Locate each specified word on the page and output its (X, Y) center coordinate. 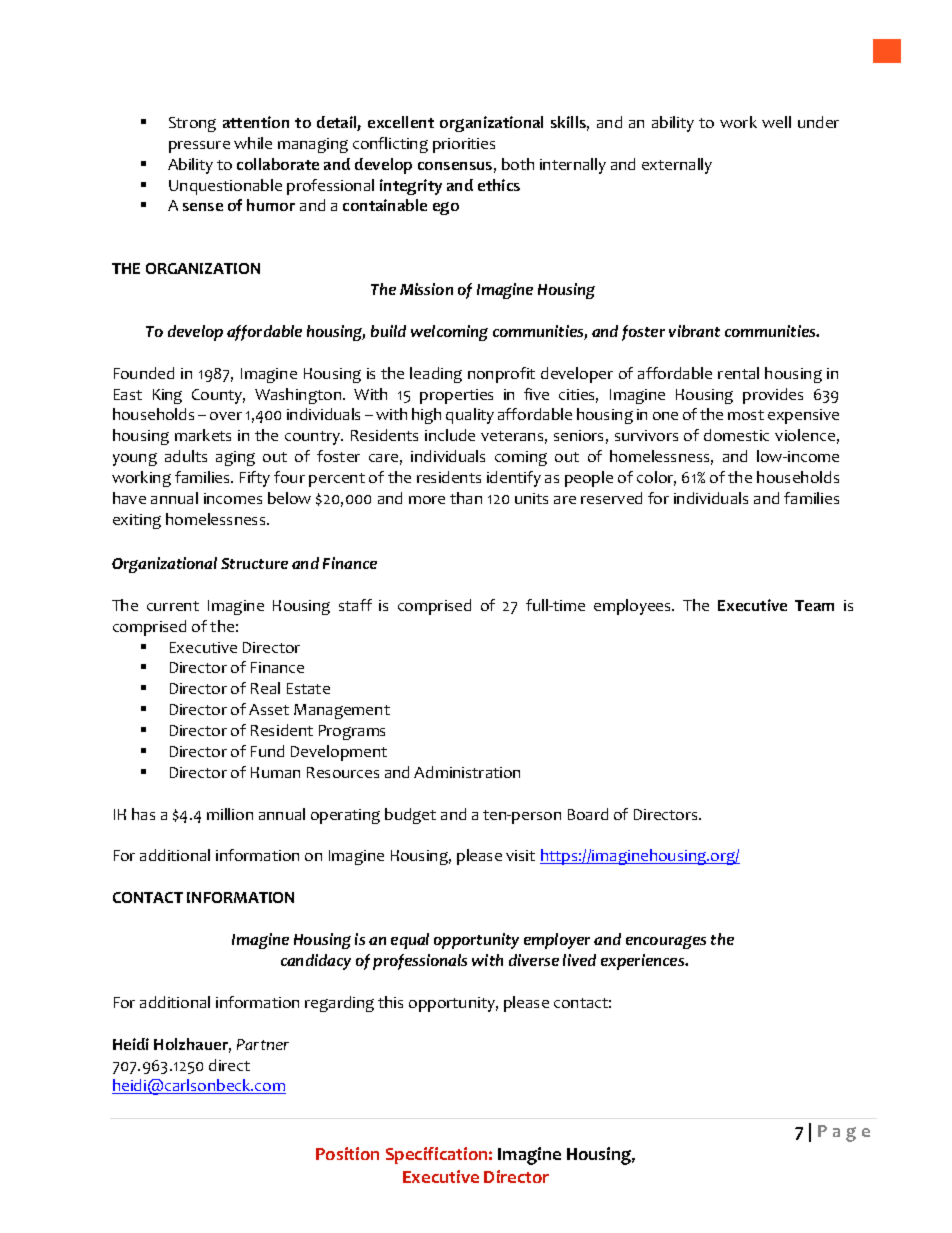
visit (520, 855)
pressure (199, 147)
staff (355, 605)
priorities (464, 145)
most (746, 415)
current (173, 606)
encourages (666, 942)
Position (347, 1153)
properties (456, 396)
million (230, 814)
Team (814, 605)
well (776, 122)
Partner (263, 1044)
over (226, 416)
